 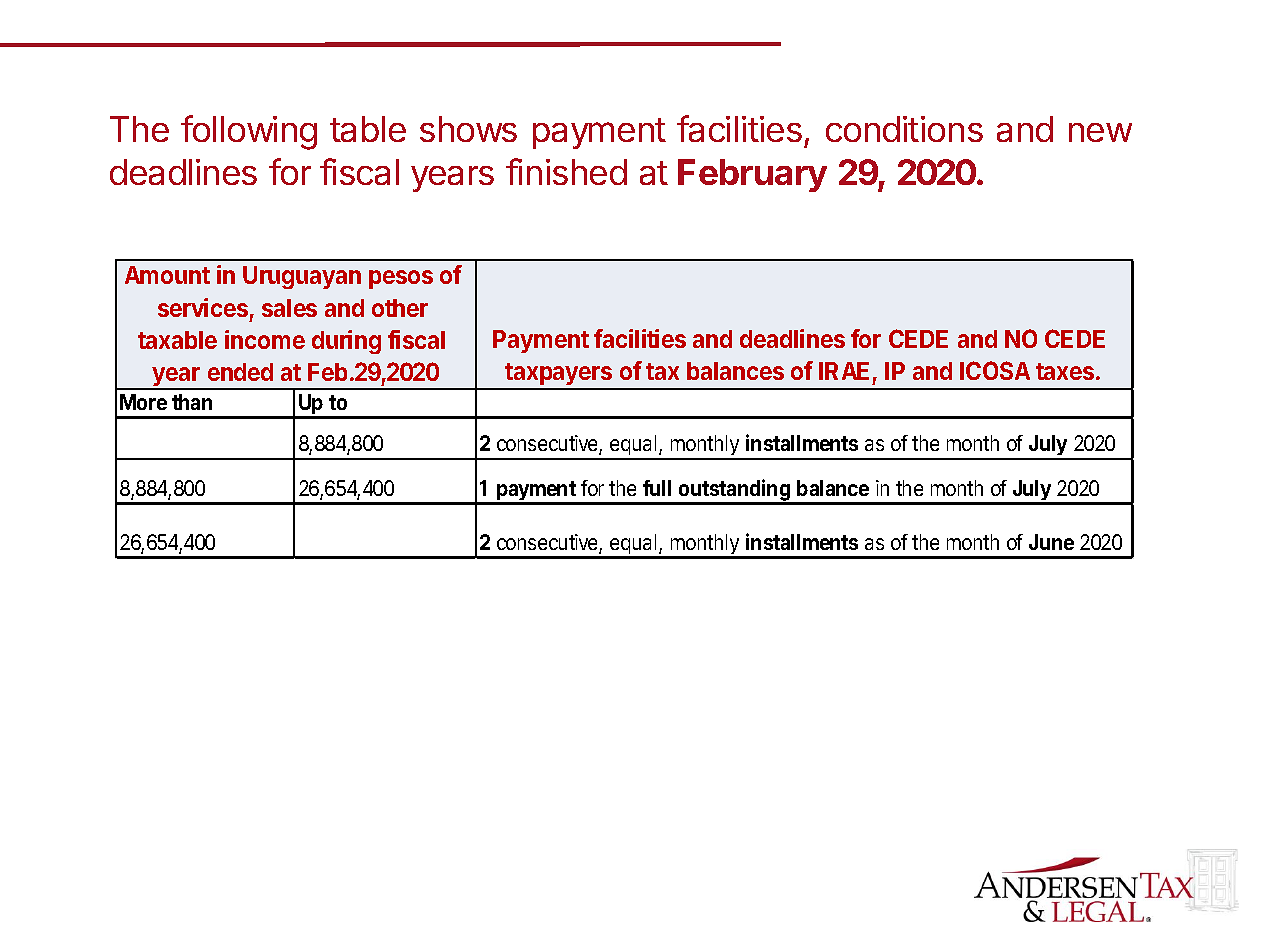 I want to click on February, so click(x=752, y=175).
